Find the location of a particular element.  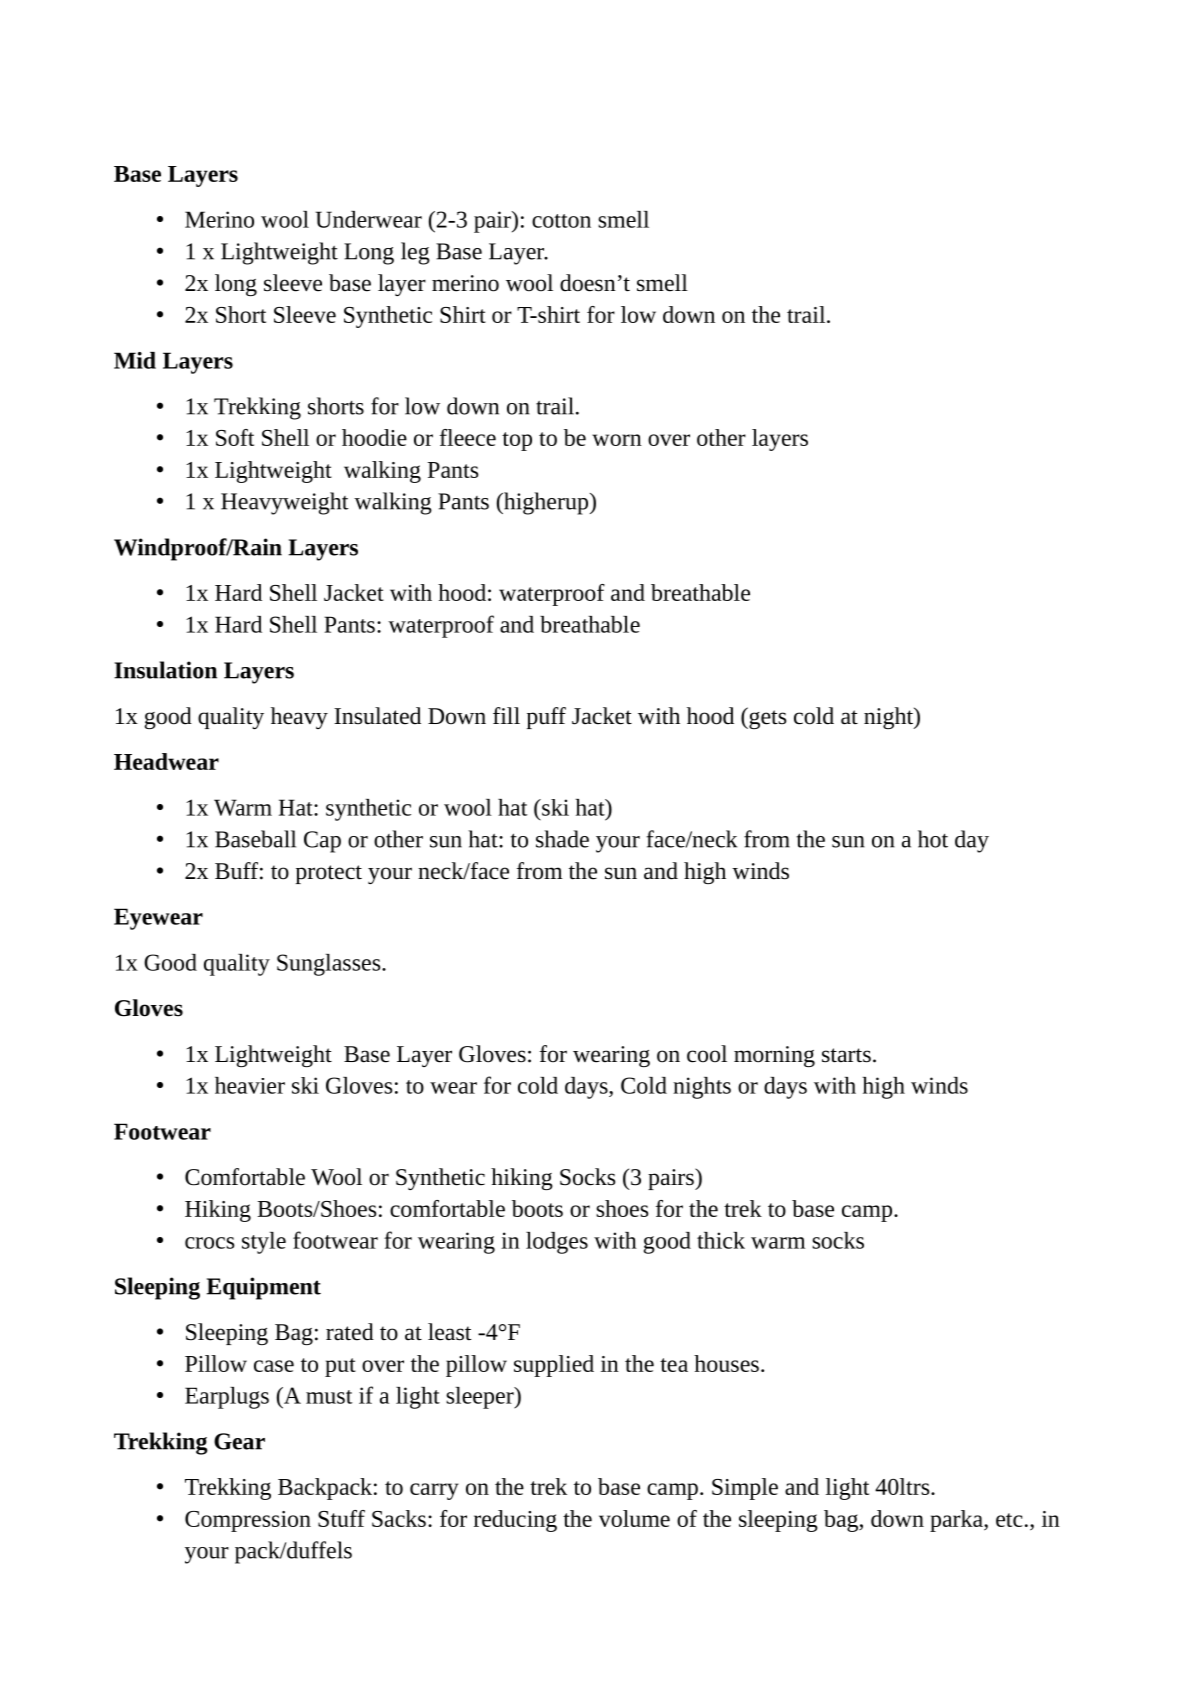

heavier is located at coordinates (250, 1085).
